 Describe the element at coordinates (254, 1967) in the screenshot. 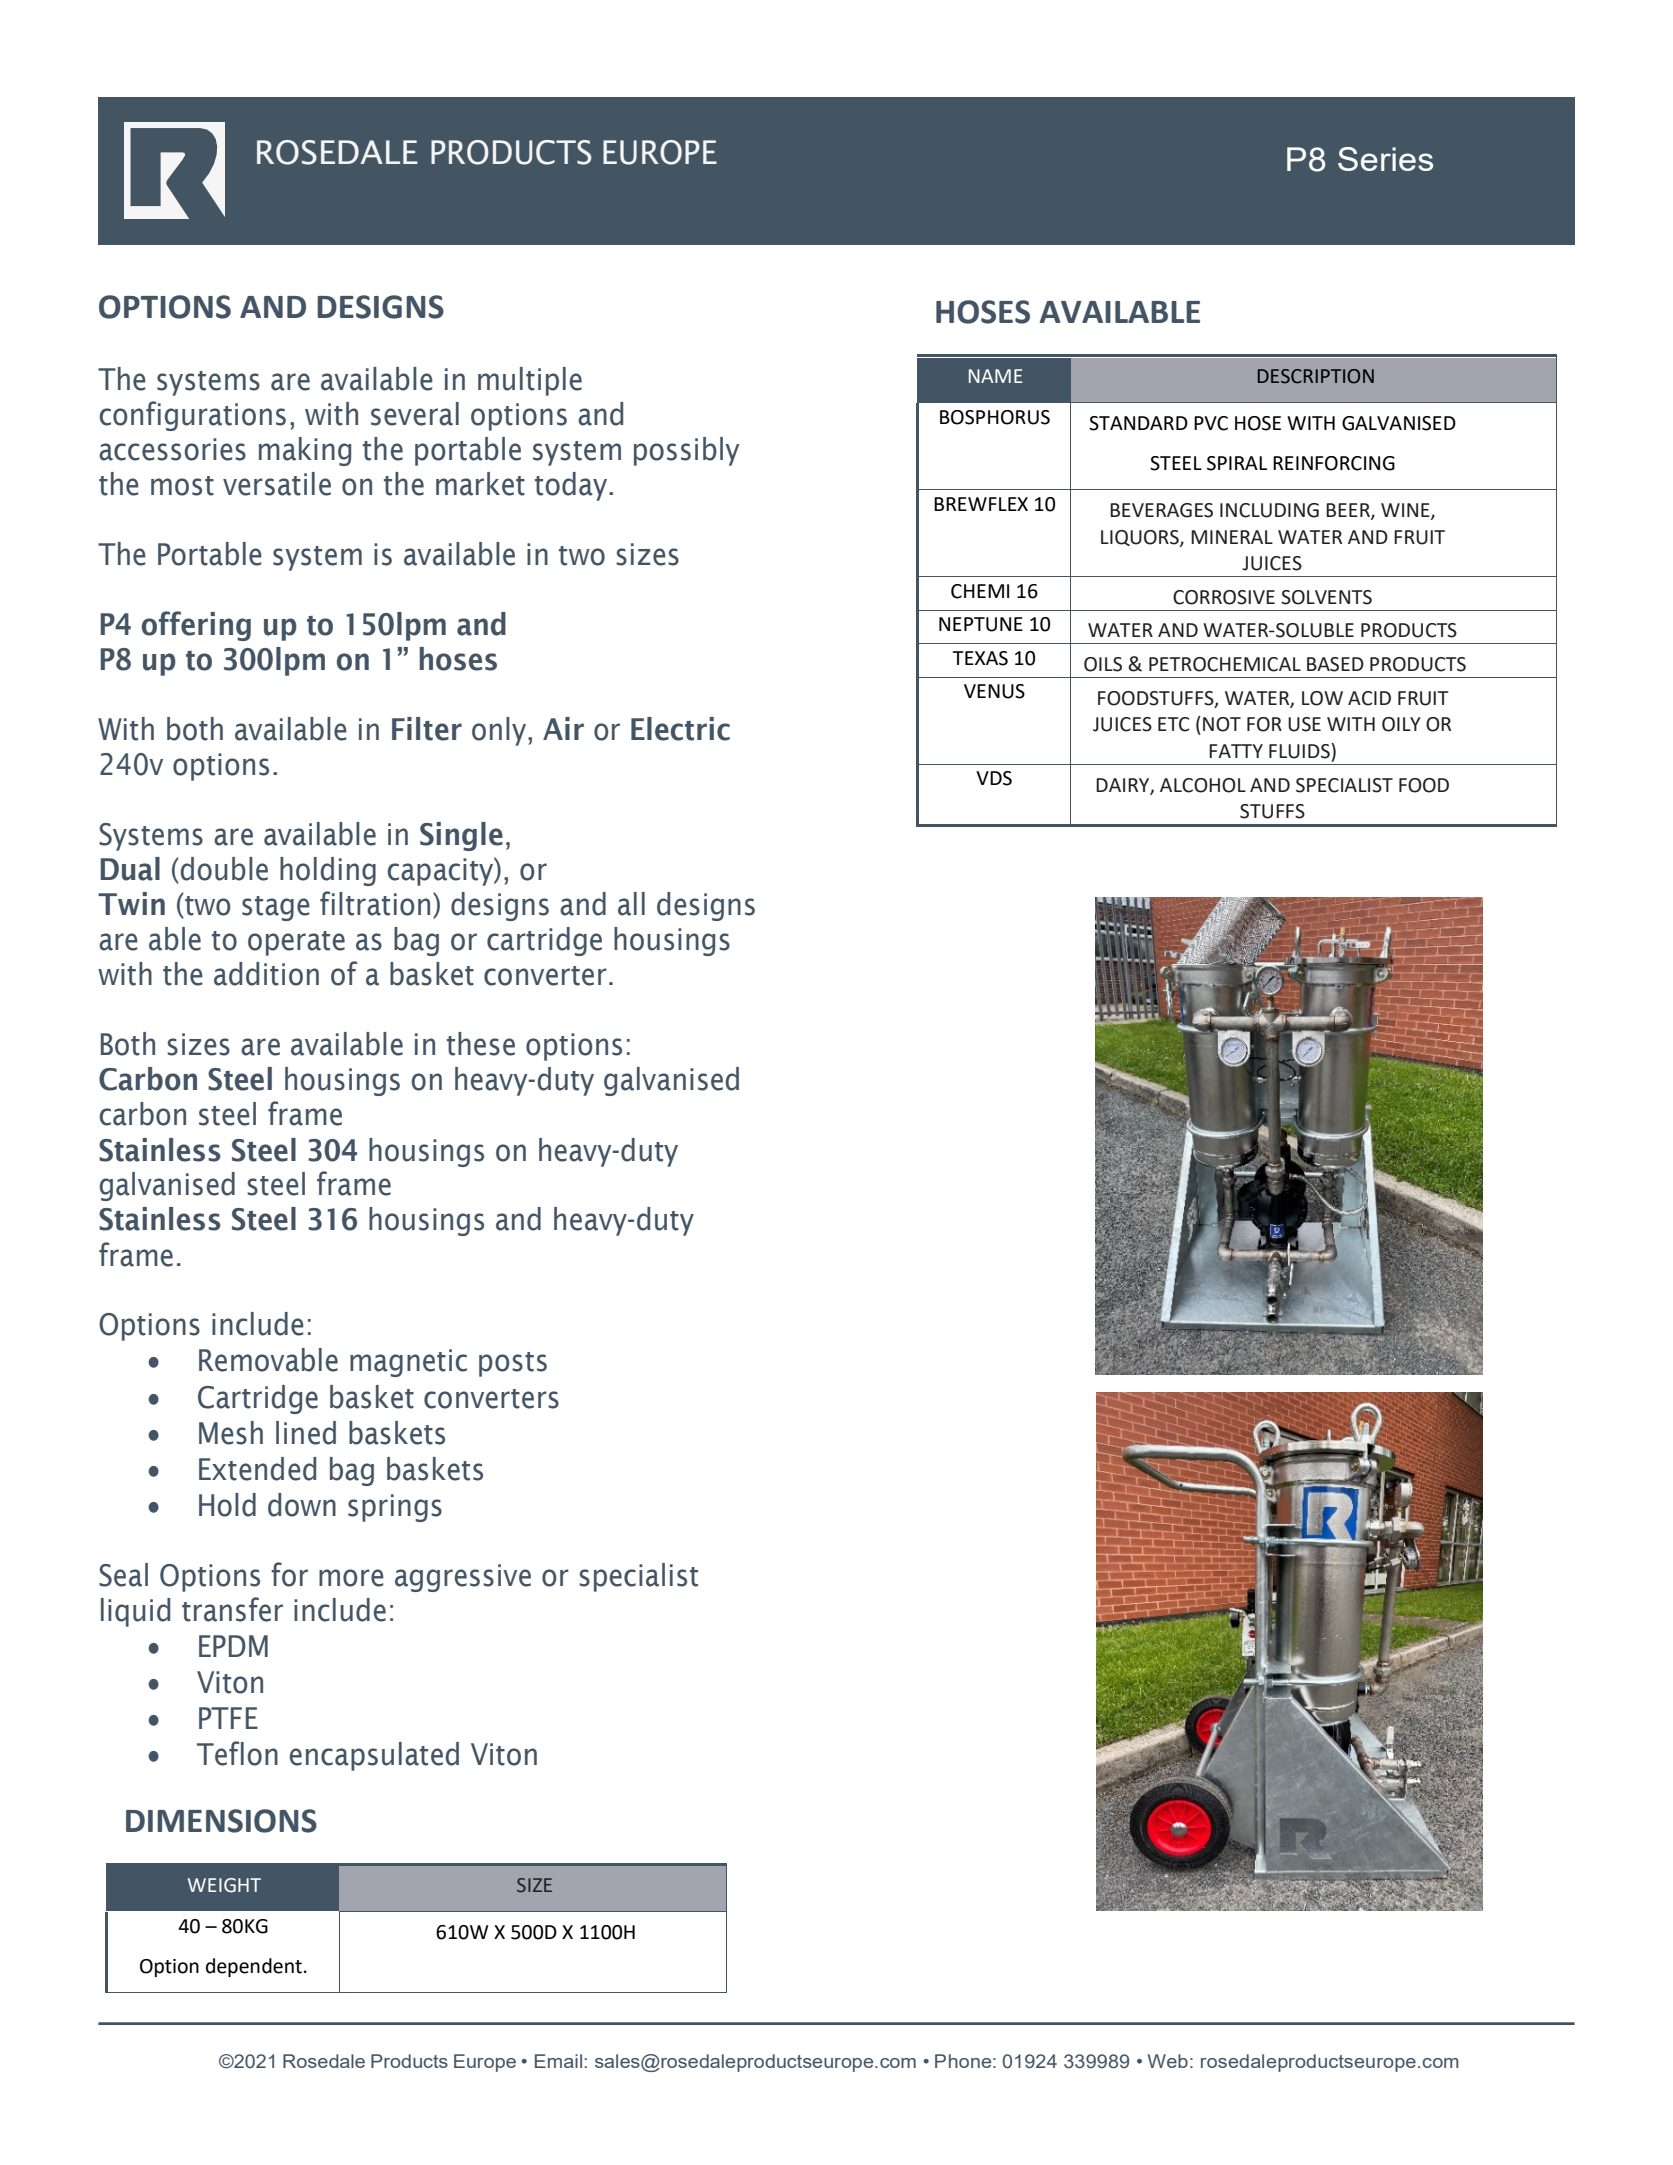

I see `dependent` at that location.
